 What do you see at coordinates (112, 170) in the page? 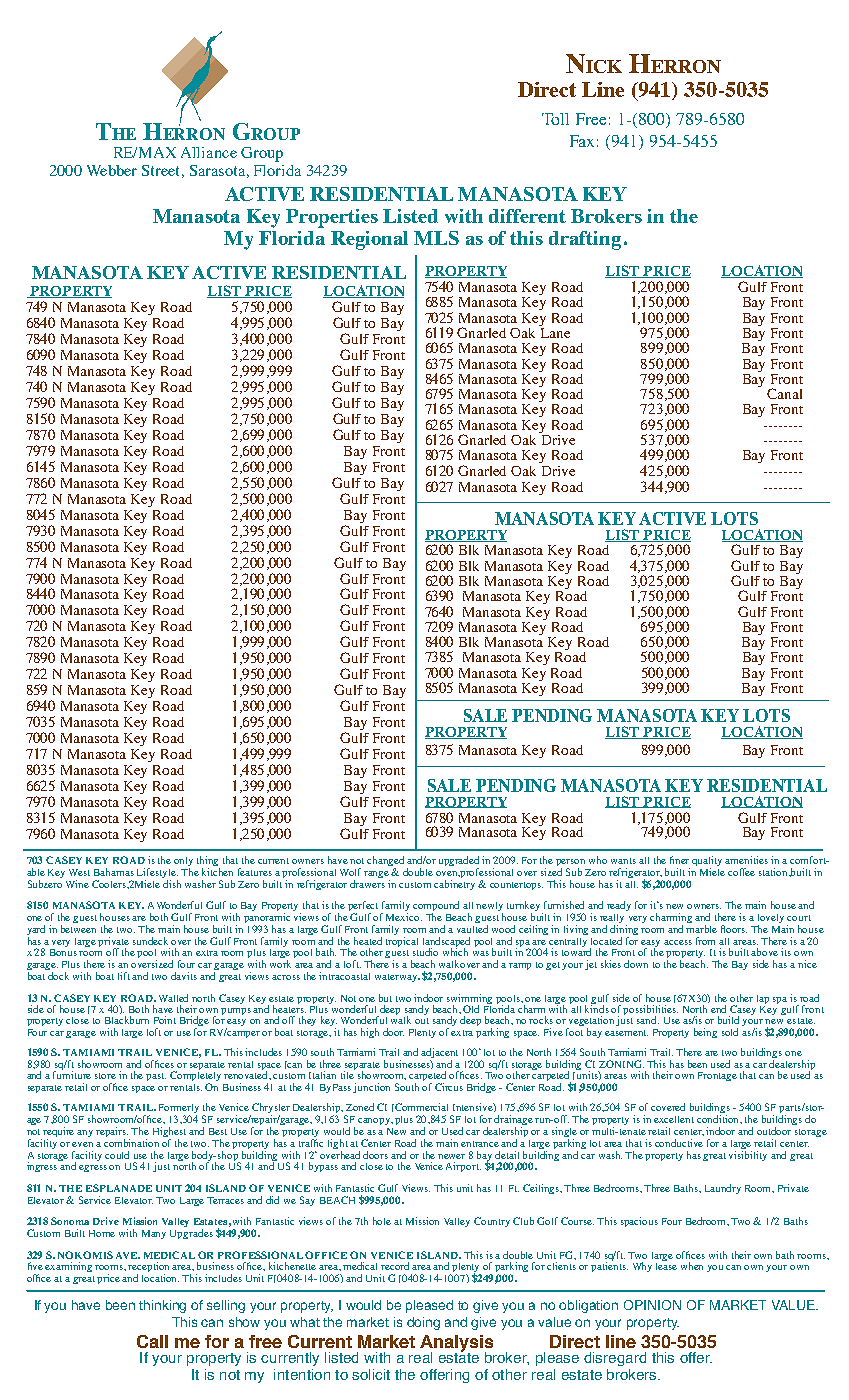
I see `Webber` at bounding box center [112, 170].
